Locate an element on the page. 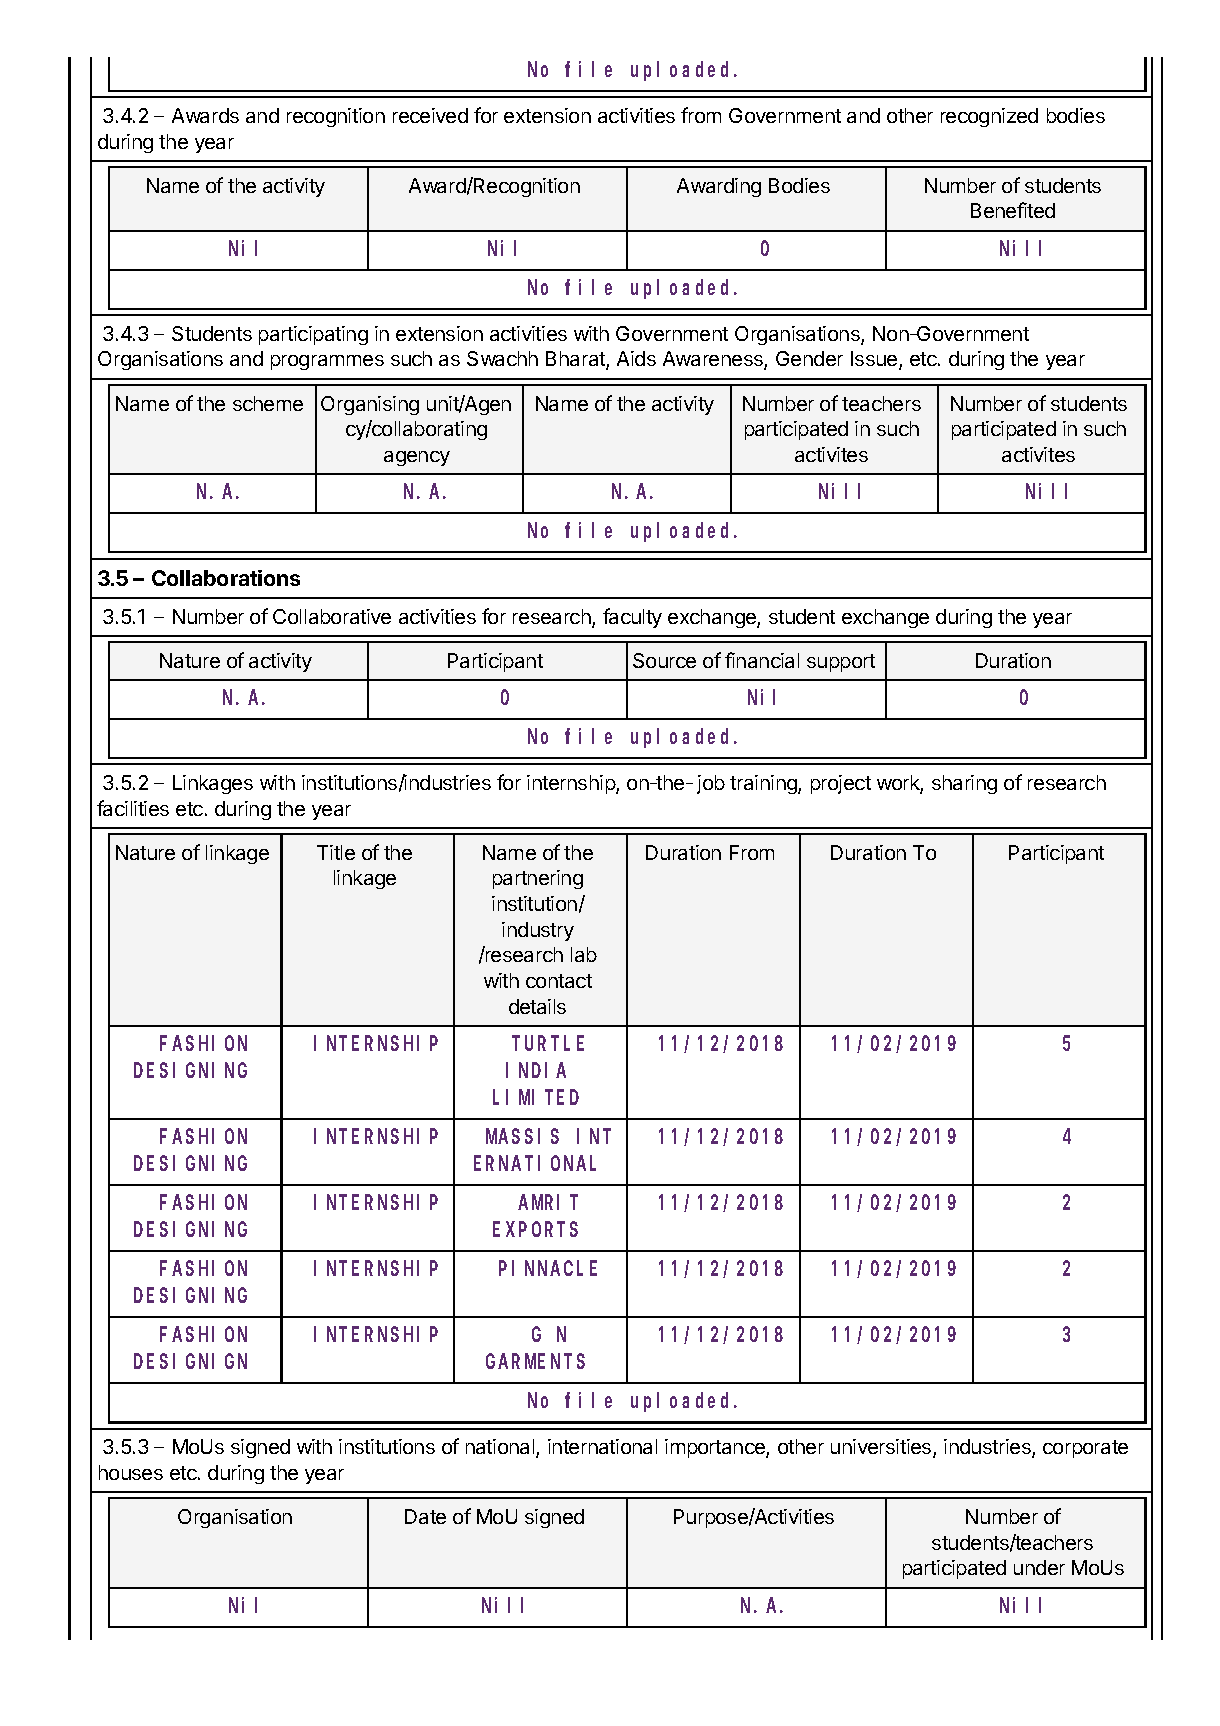 This image has width=1220, height=1726. Title is located at coordinates (336, 852).
